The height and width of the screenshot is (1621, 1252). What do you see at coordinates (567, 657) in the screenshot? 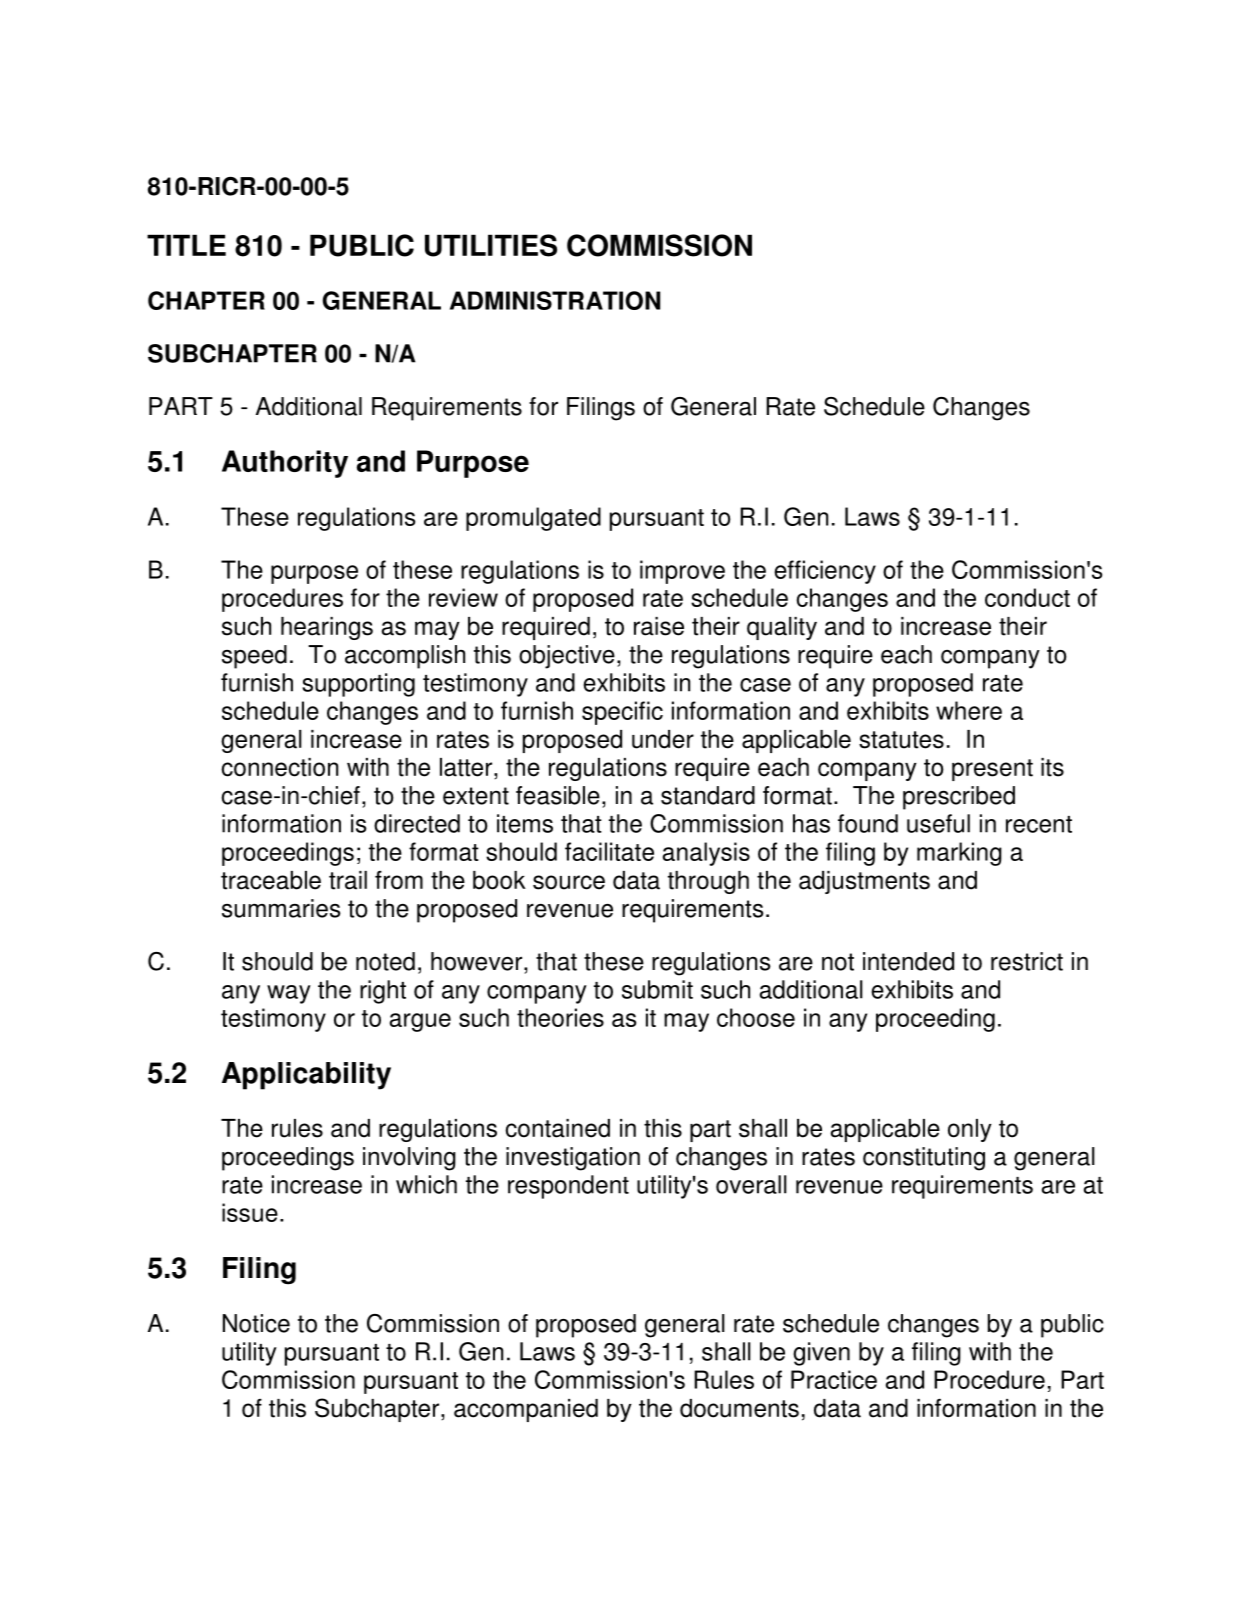
I see `objective` at bounding box center [567, 657].
